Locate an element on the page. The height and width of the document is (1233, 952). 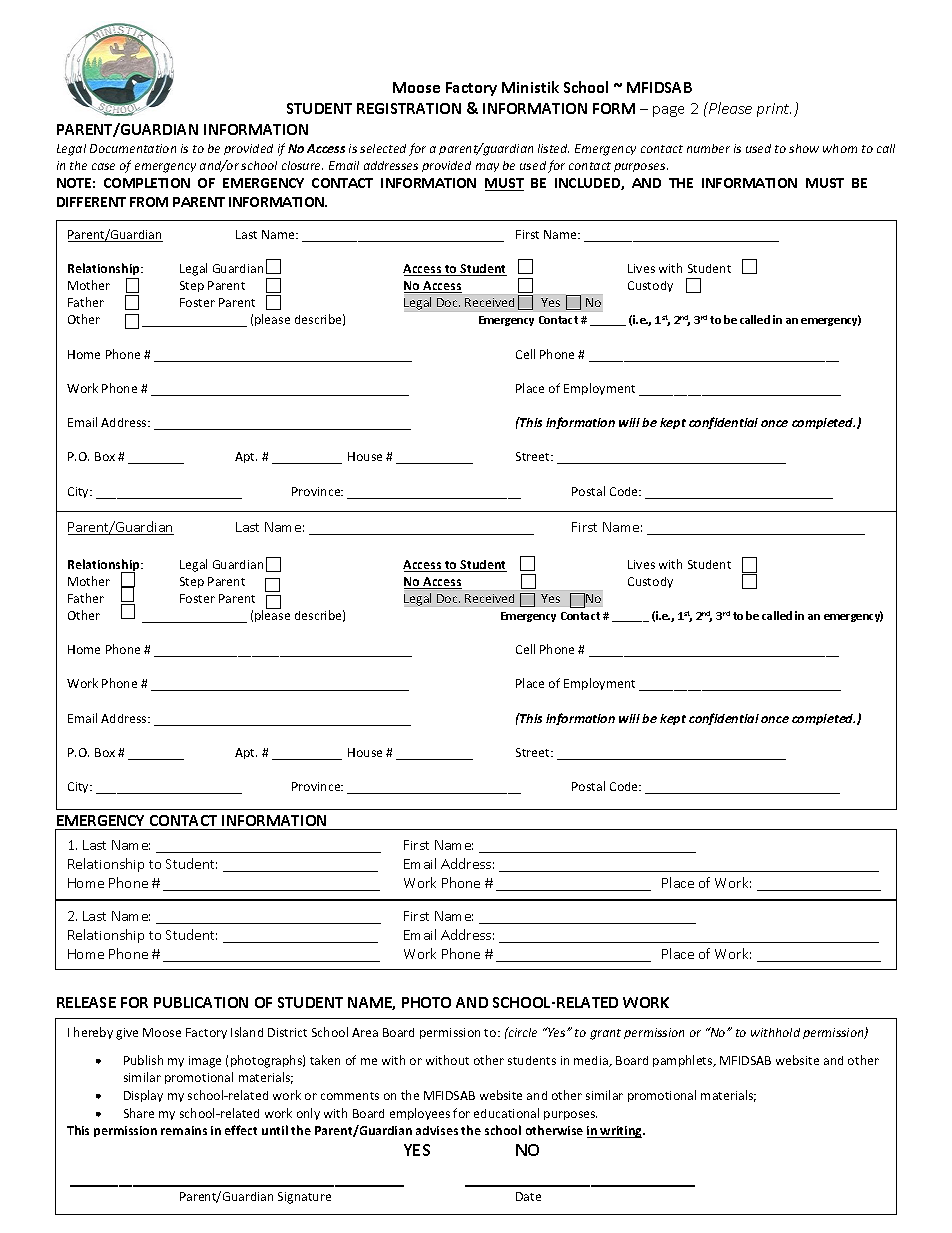
number is located at coordinates (708, 148).
